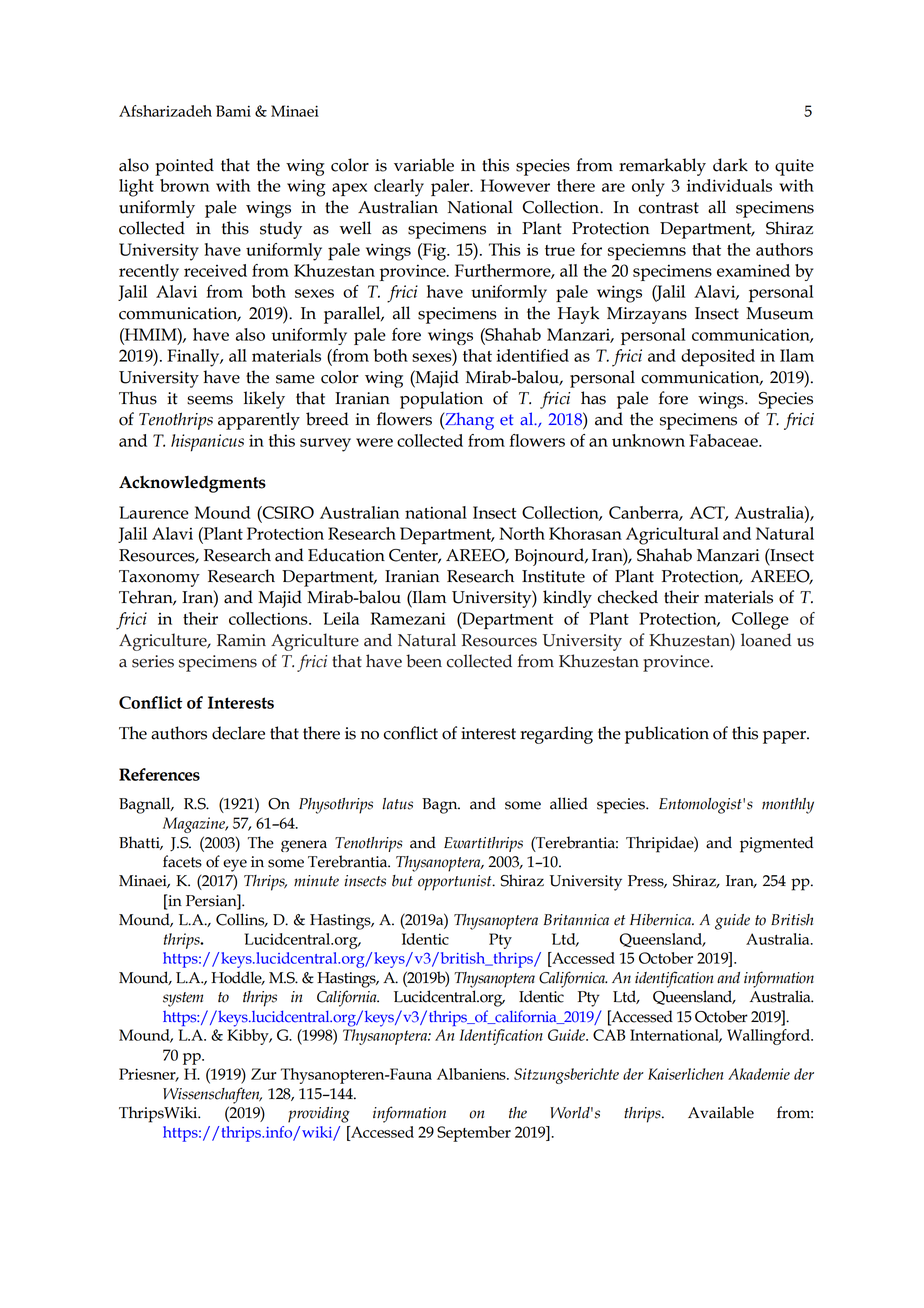  I want to click on pigmented, so click(776, 844).
